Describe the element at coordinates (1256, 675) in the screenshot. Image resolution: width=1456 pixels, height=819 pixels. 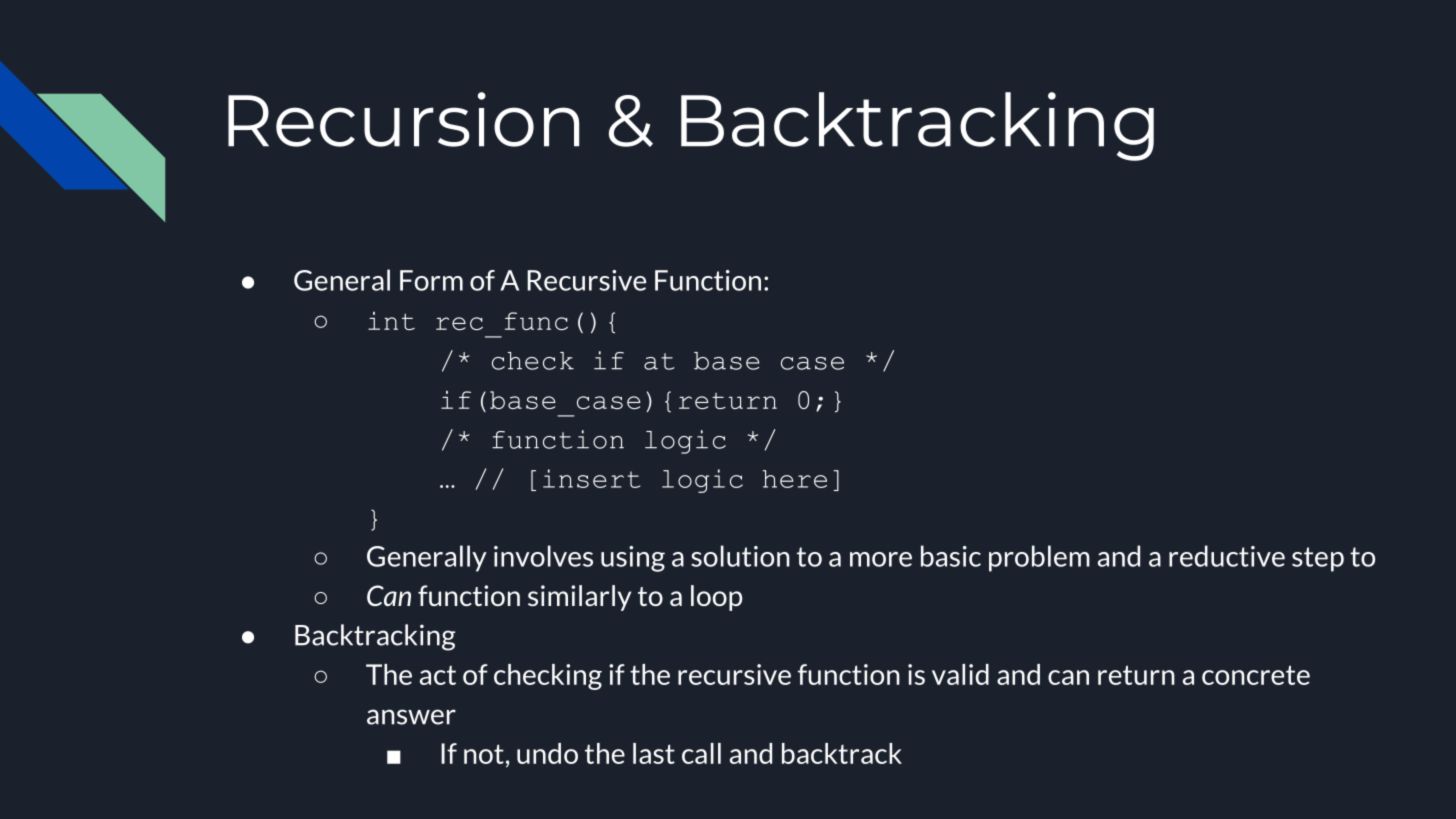
I see `concrete` at that location.
